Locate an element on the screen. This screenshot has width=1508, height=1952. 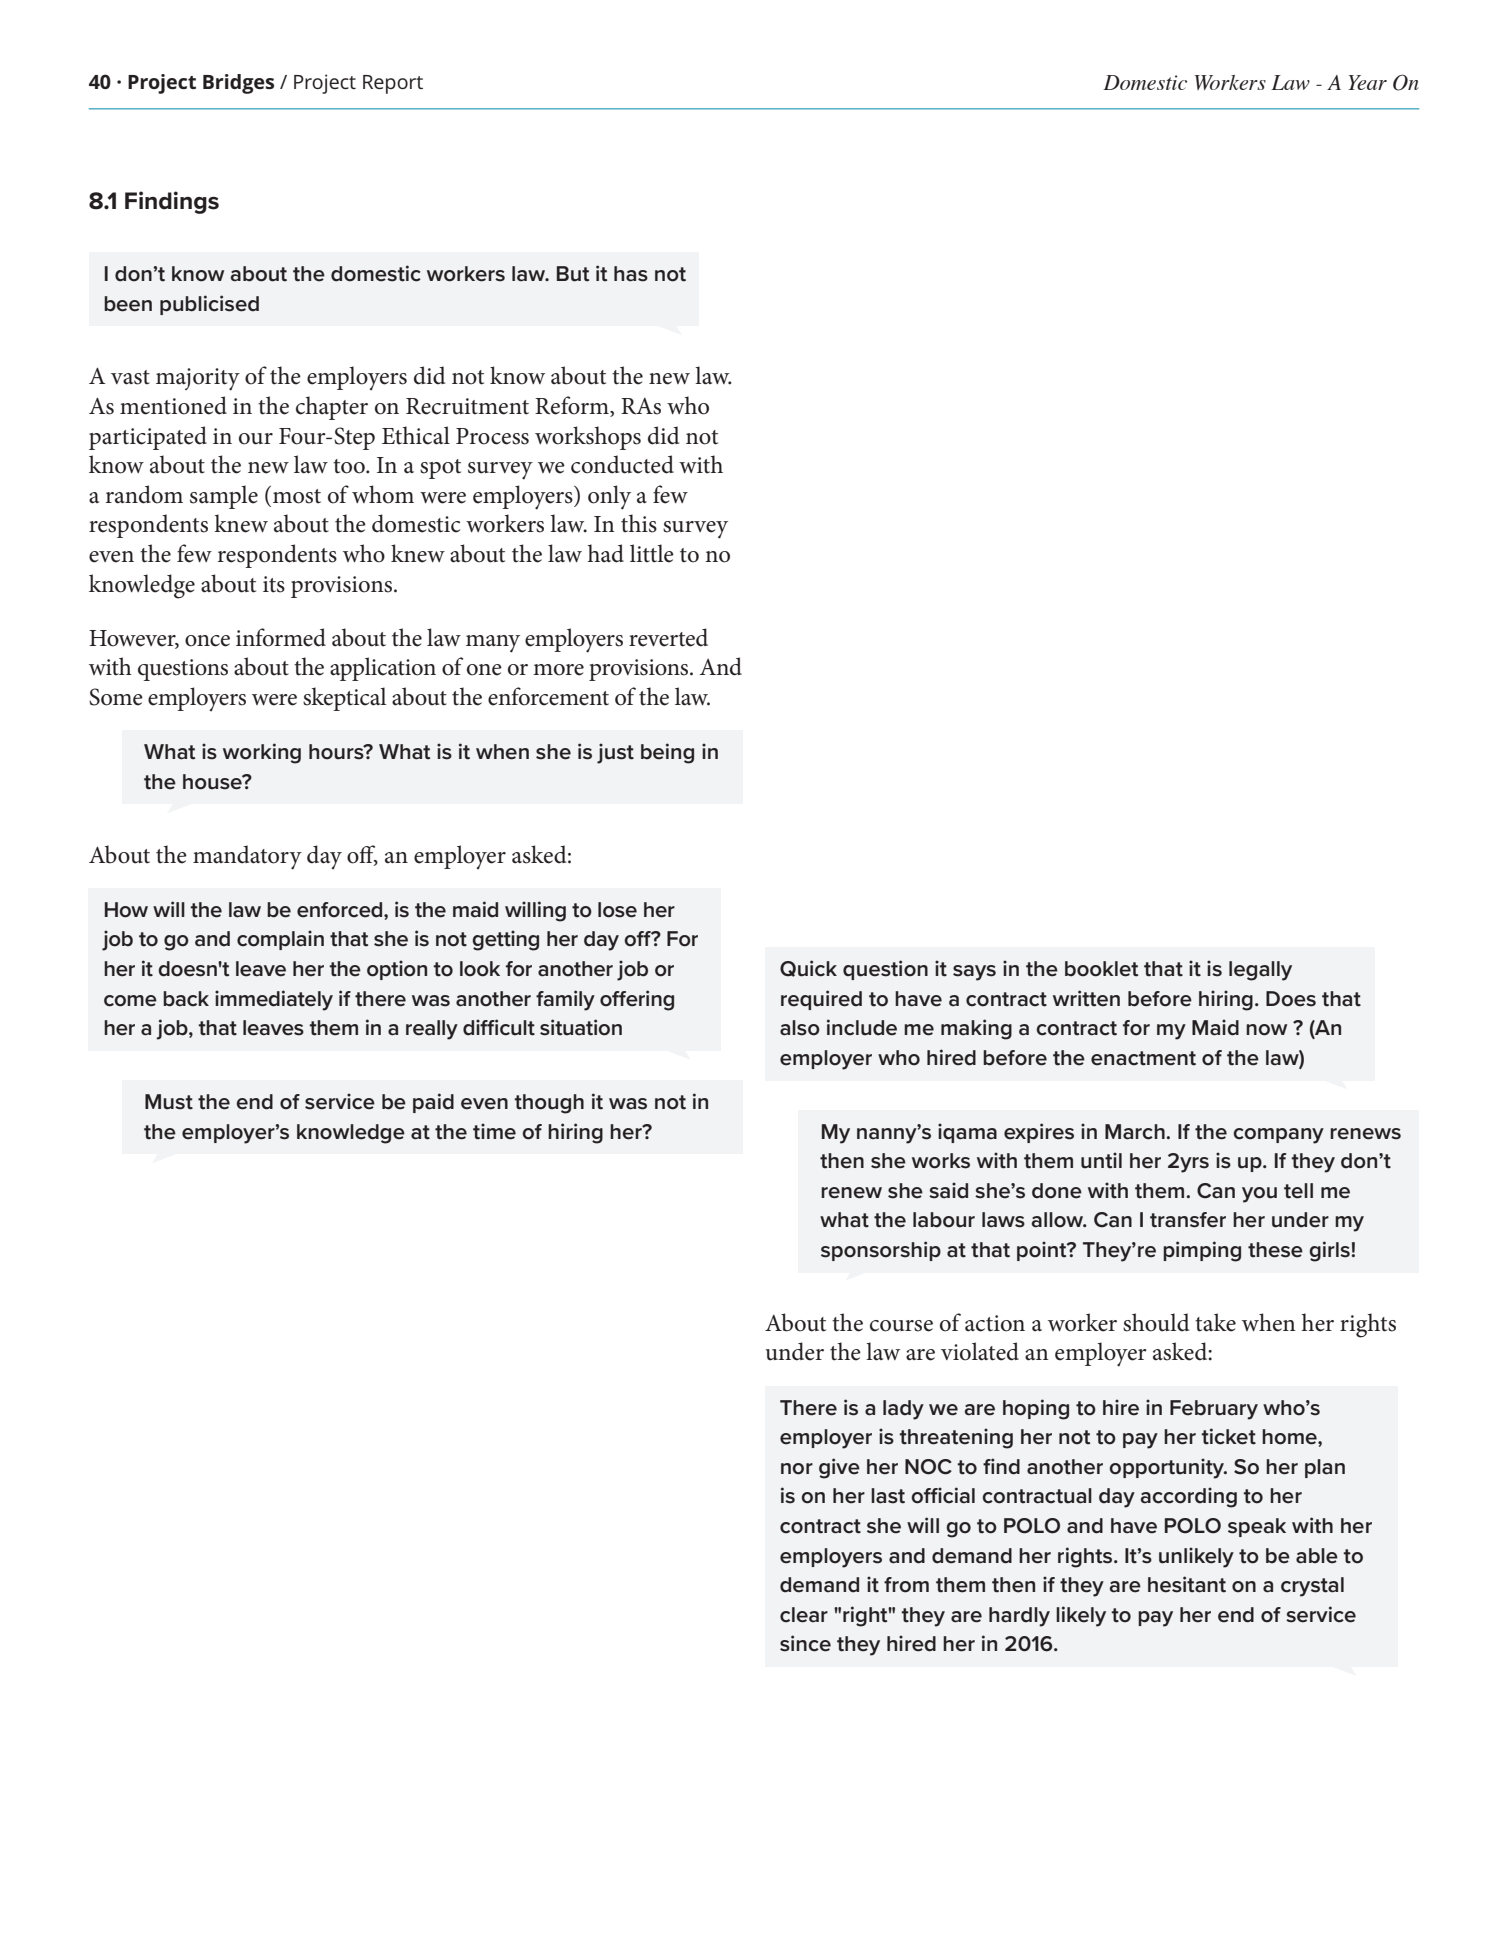
most is located at coordinates (297, 496).
